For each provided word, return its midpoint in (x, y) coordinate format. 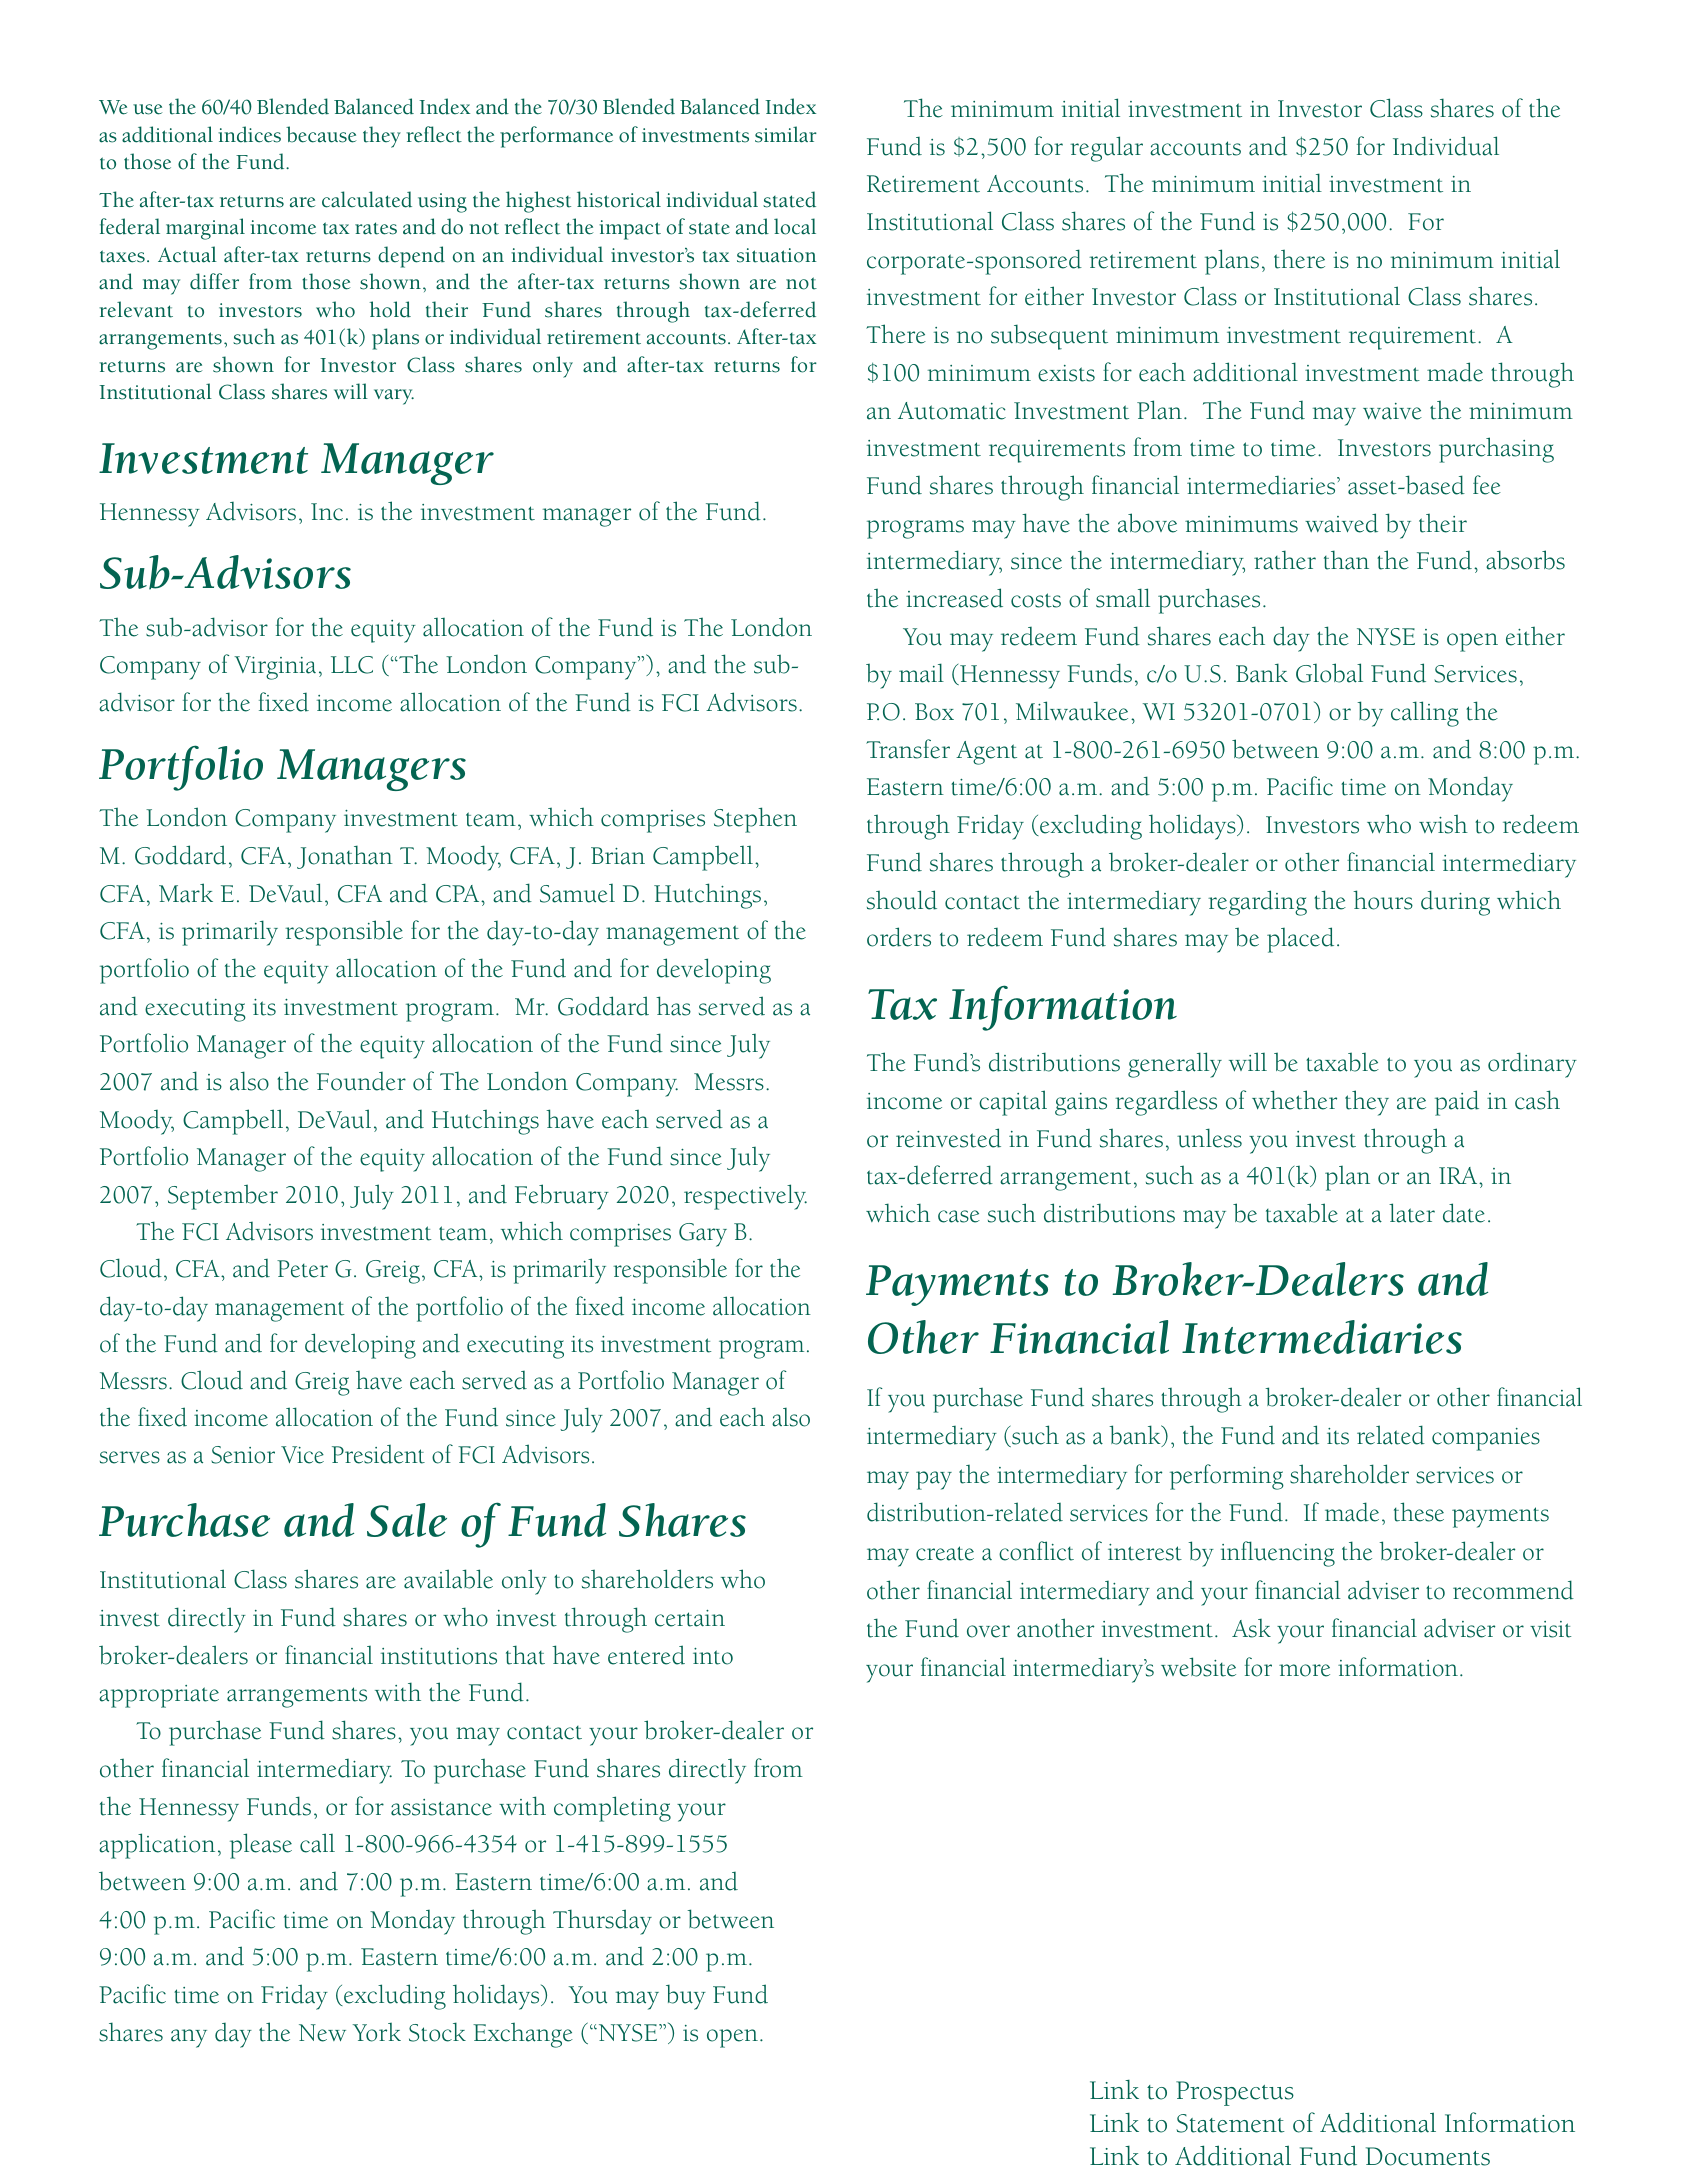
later (1412, 1213)
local (795, 226)
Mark (186, 893)
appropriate (159, 1696)
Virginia (275, 668)
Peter (302, 1269)
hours (1383, 900)
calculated (367, 199)
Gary (703, 1235)
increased (954, 598)
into (713, 1656)
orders (899, 937)
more (1304, 1670)
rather (1285, 560)
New (322, 2033)
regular (1106, 149)
